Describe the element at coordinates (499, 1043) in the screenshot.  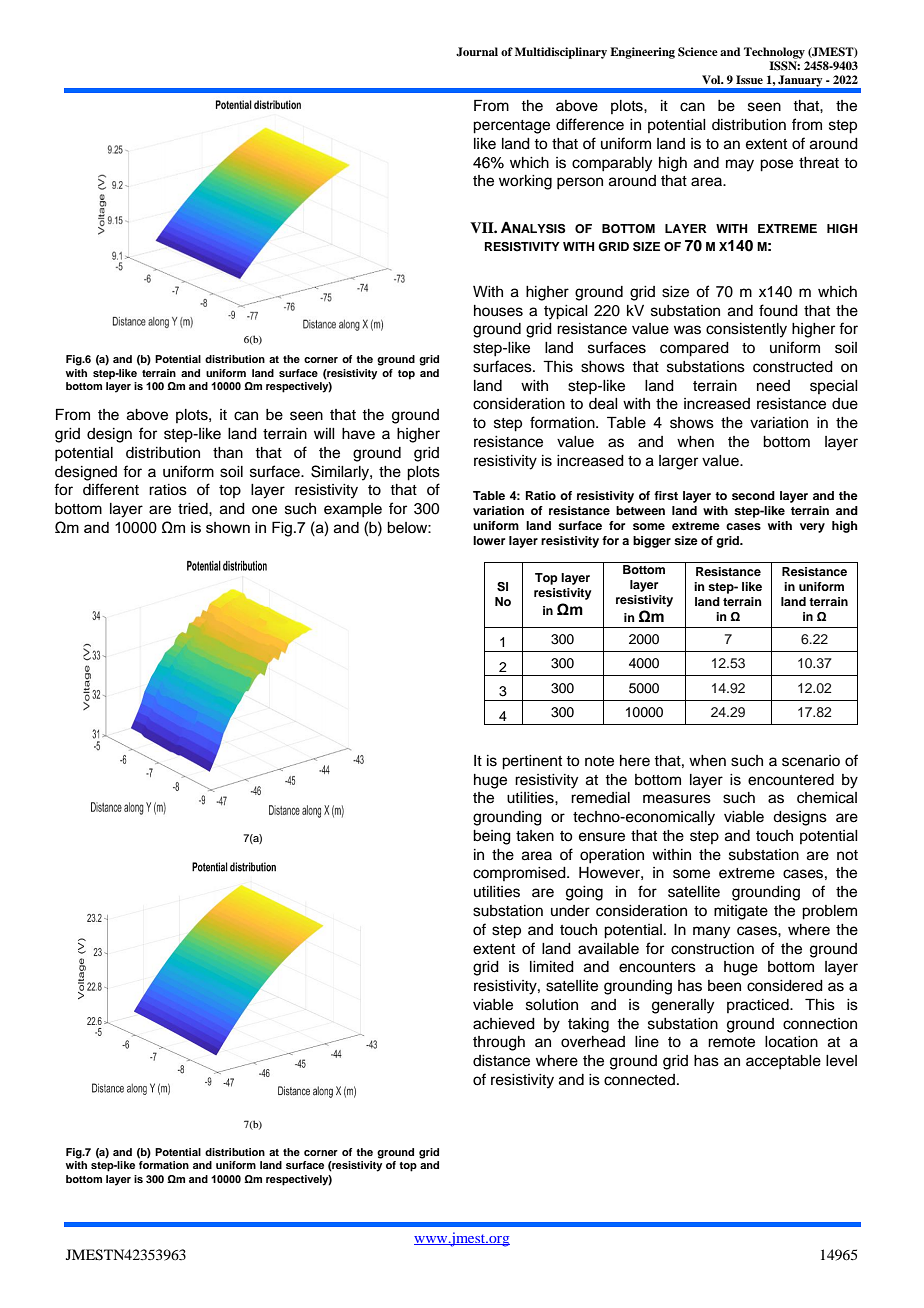
I see `through` at that location.
